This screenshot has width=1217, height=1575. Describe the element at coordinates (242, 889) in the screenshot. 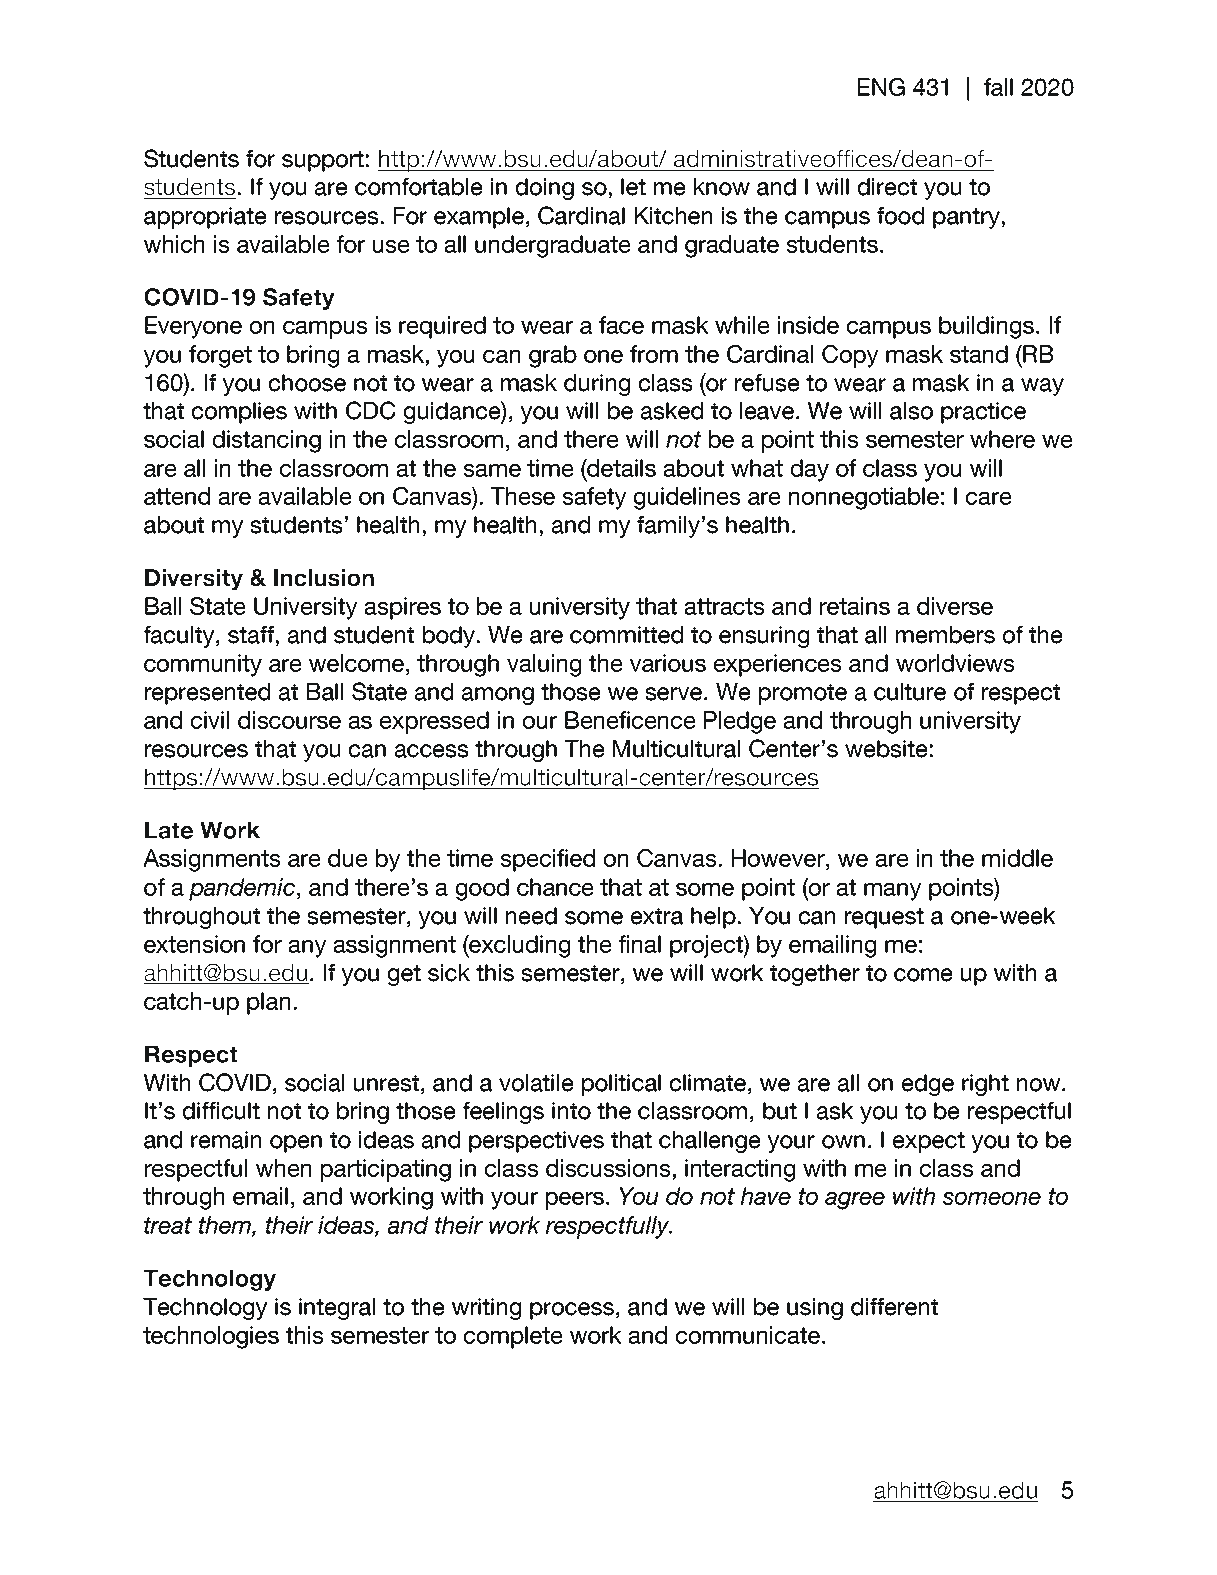

I see `pandemic` at that location.
